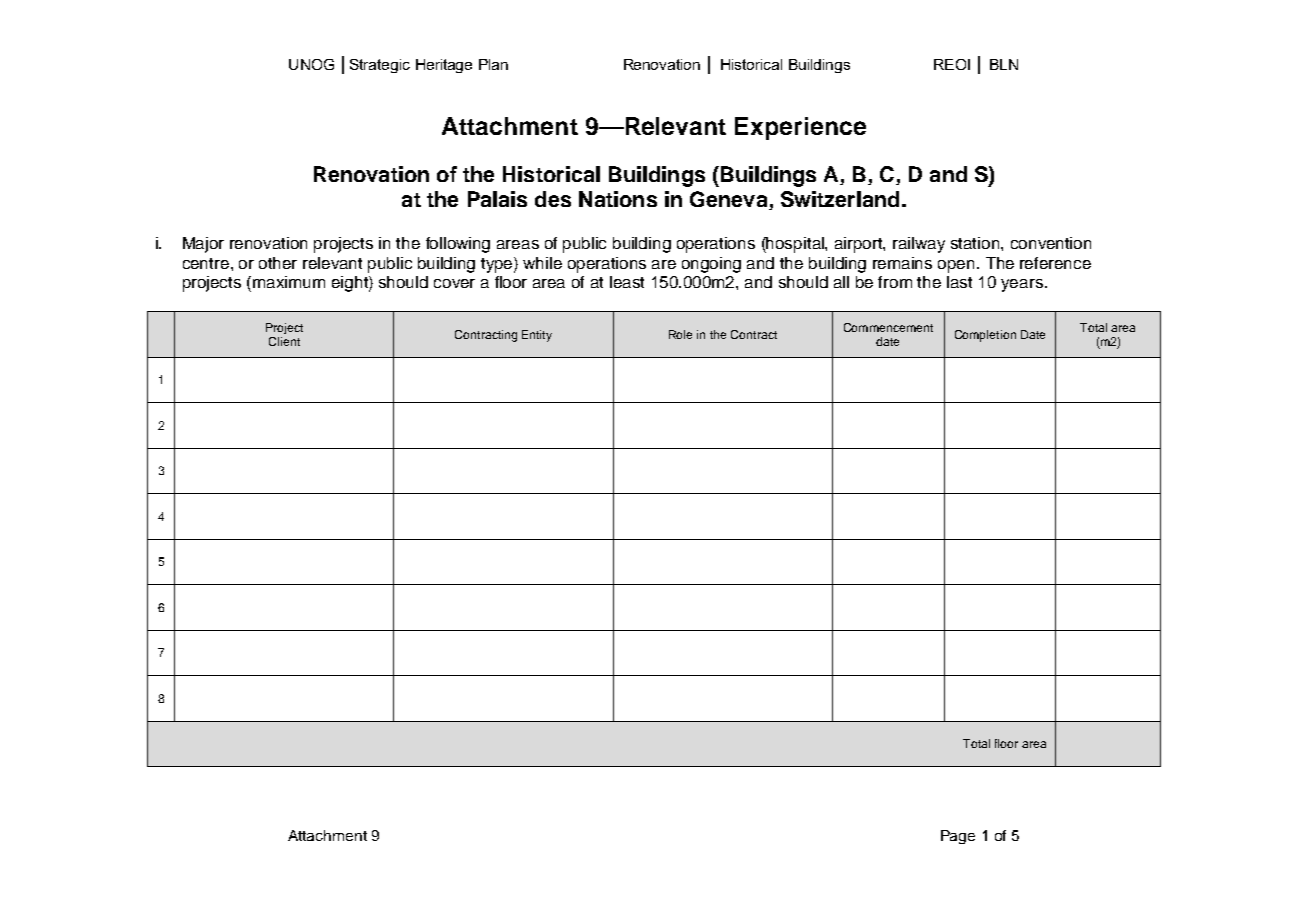 This screenshot has height=924, width=1308. What do you see at coordinates (680, 334) in the screenshot?
I see `Role` at bounding box center [680, 334].
